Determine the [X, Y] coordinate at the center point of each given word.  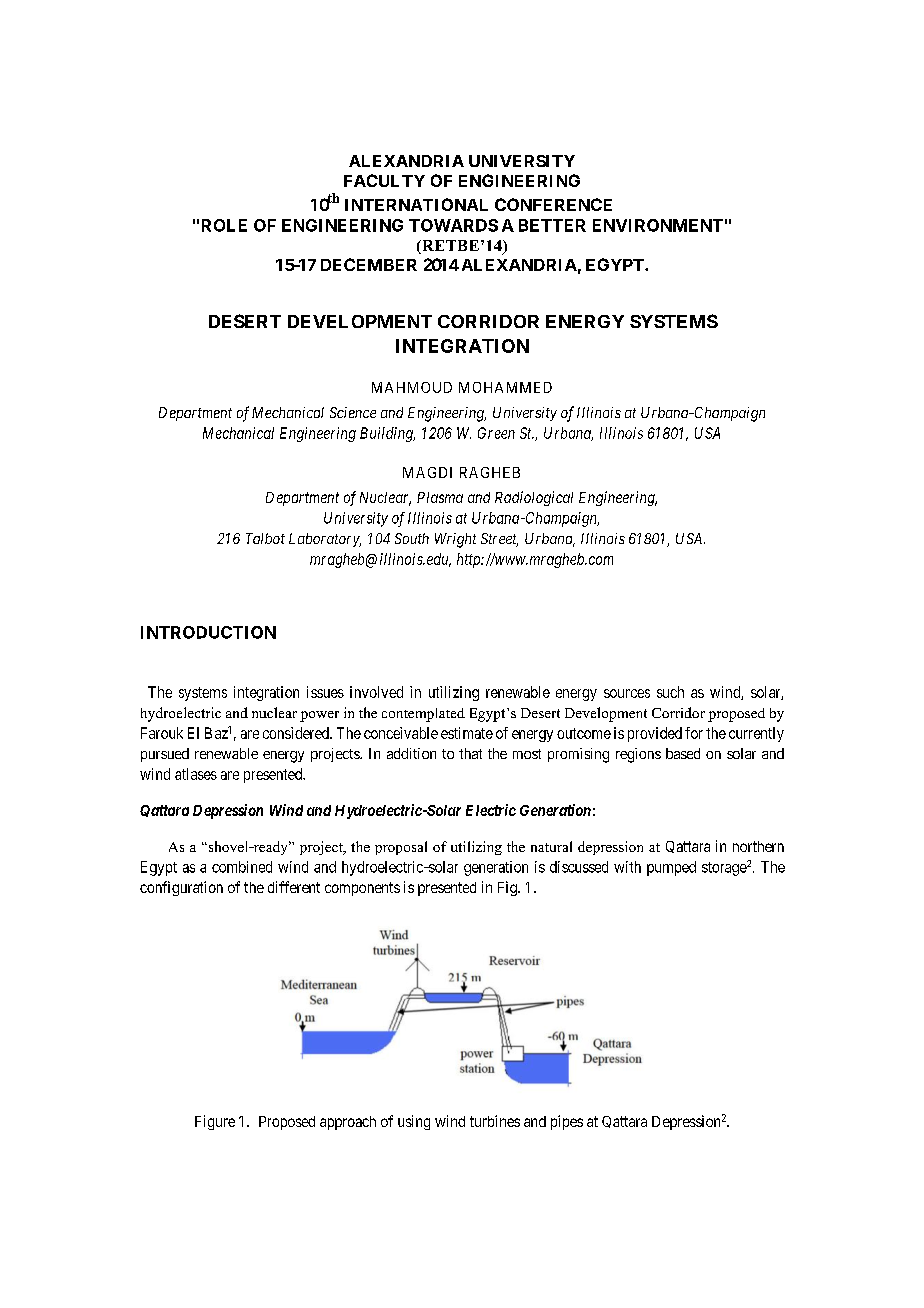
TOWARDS [453, 225]
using [414, 1122]
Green [496, 433]
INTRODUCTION [208, 632]
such [670, 692]
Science [353, 412]
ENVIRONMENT [658, 225]
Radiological [534, 498]
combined [242, 867]
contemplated [423, 715]
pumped [671, 868]
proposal [401, 848]
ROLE [224, 225]
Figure [215, 1122]
